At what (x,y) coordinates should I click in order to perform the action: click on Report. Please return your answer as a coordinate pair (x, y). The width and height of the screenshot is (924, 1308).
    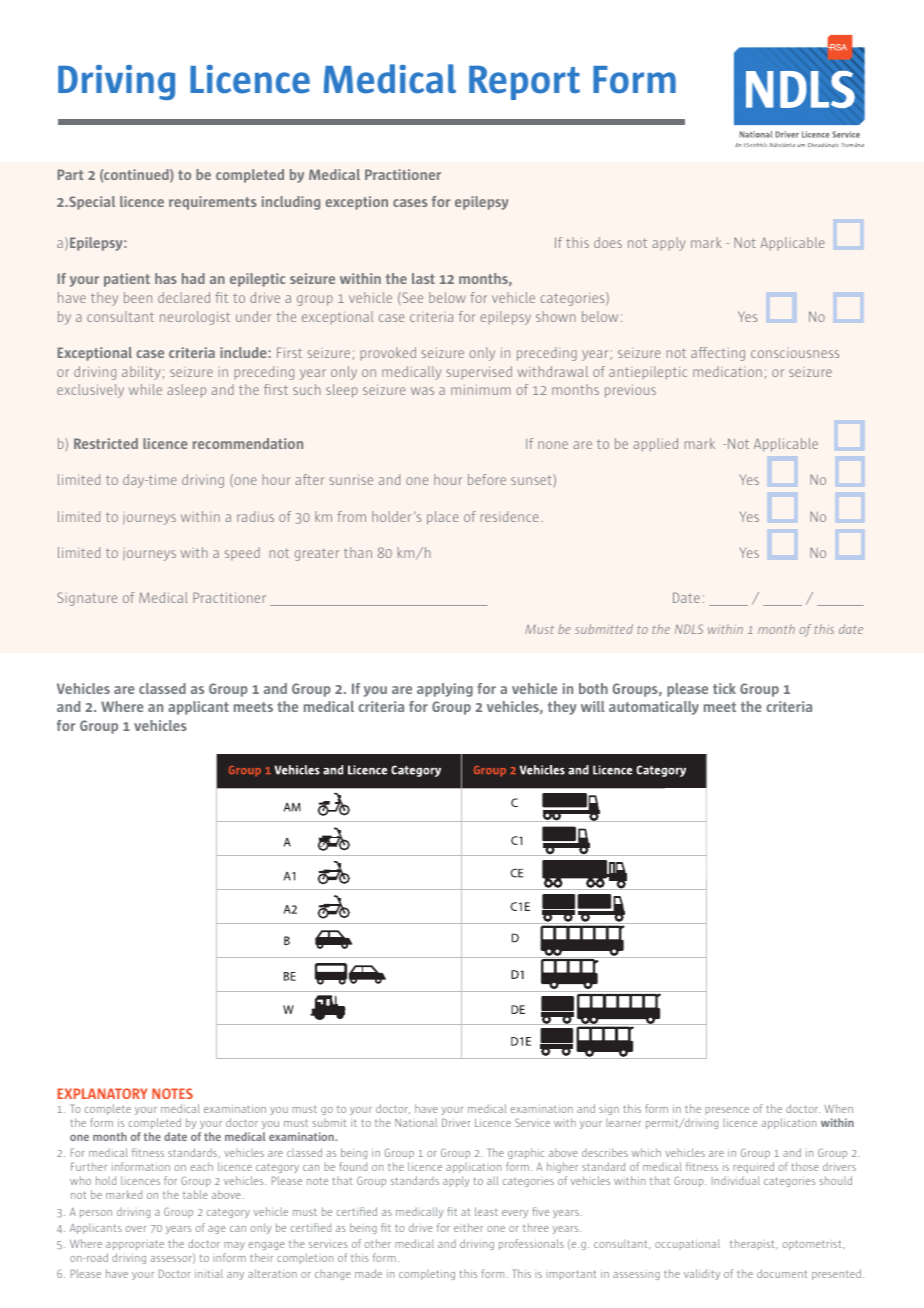
    Looking at the image, I should click on (524, 82).
